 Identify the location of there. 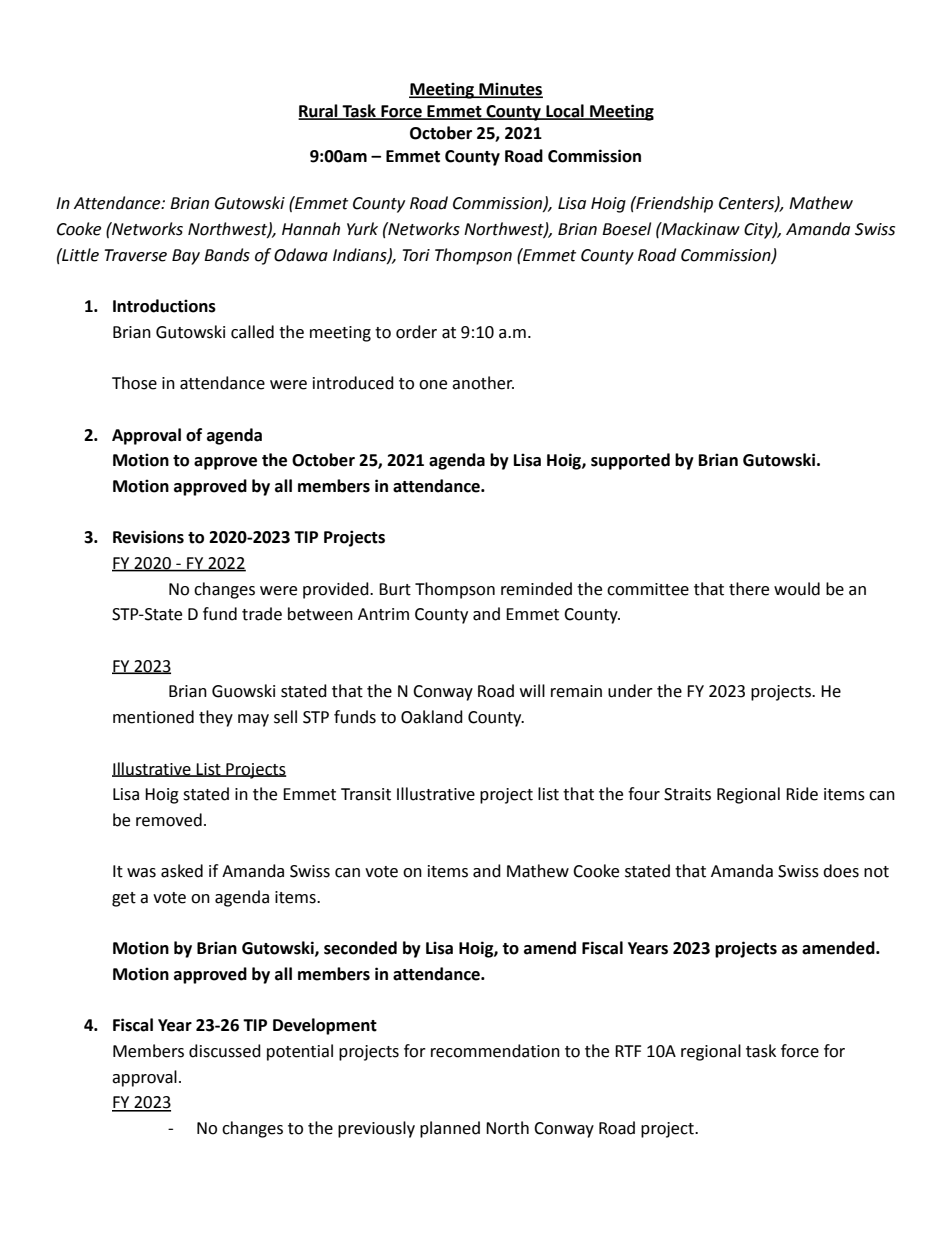
(749, 589).
